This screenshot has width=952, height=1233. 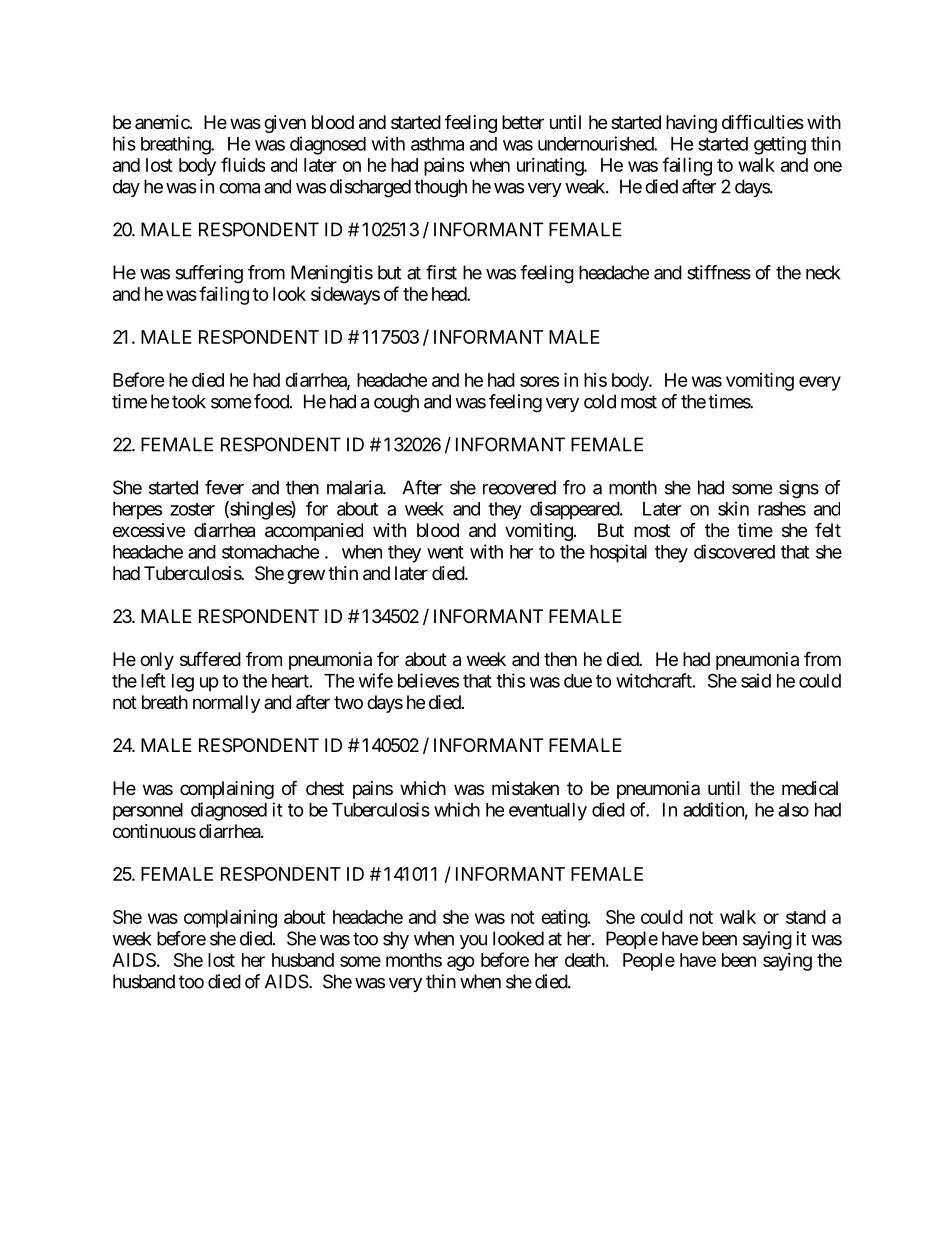 I want to click on asthma, so click(x=437, y=144).
